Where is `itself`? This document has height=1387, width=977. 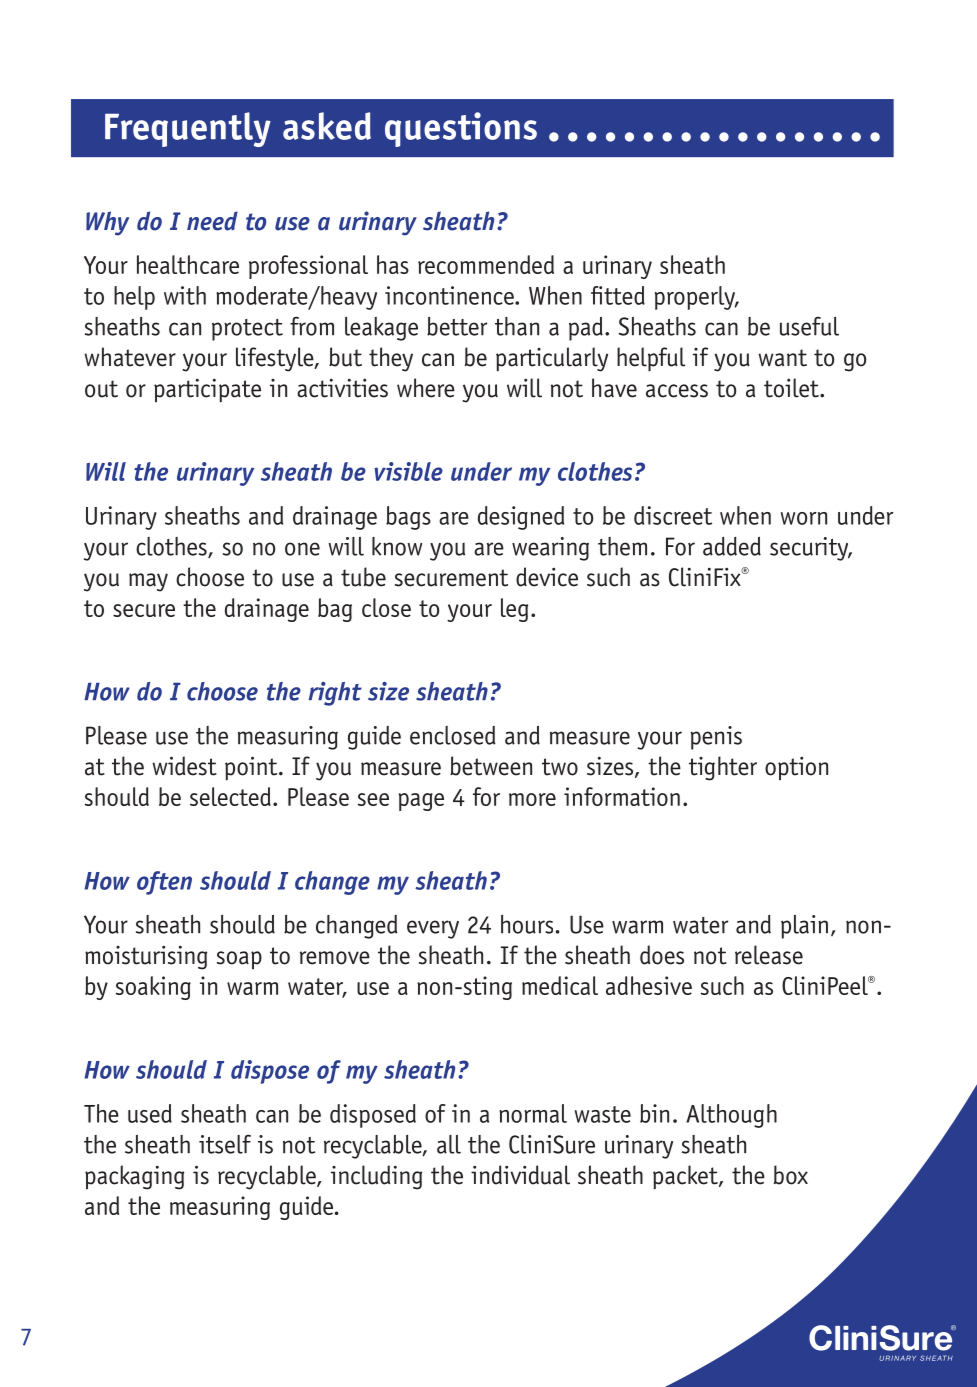 itself is located at coordinates (225, 1144).
